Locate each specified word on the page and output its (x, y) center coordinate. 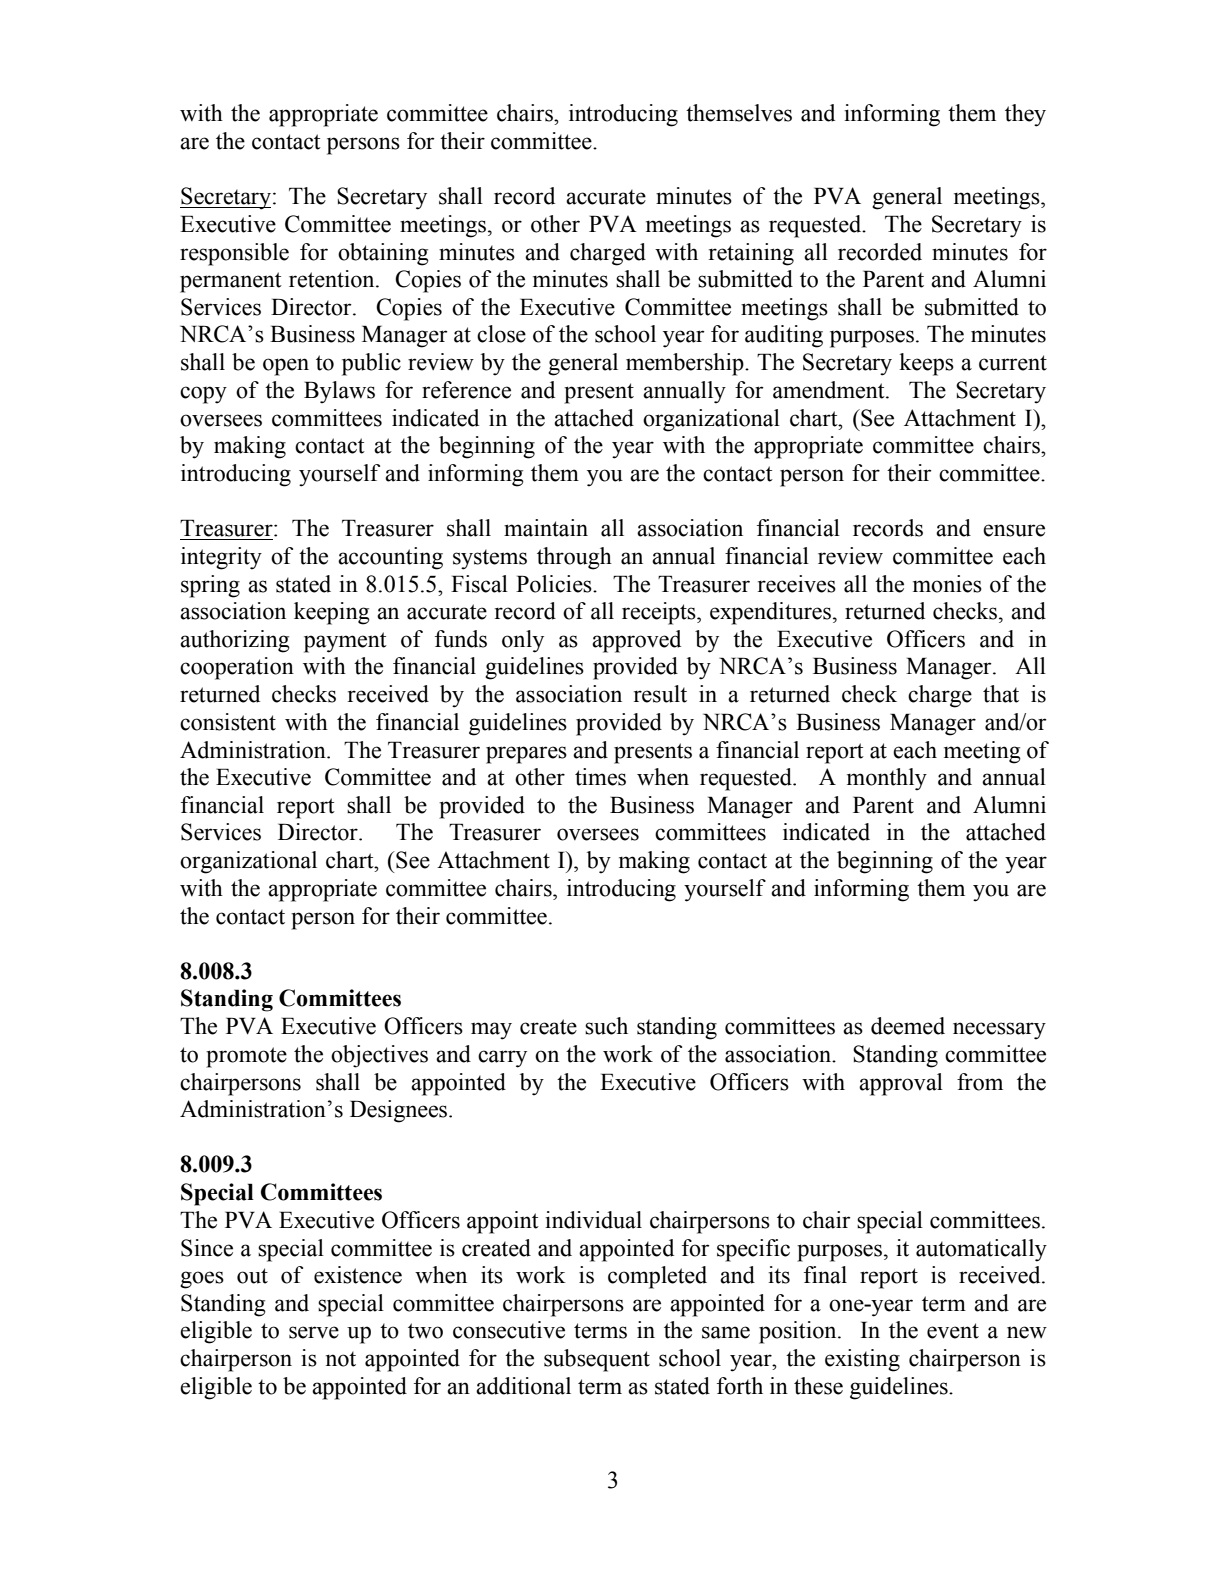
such (606, 1026)
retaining (751, 254)
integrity (221, 558)
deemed (908, 1026)
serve (314, 1332)
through (574, 558)
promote (246, 1057)
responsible (234, 254)
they (1025, 115)
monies (947, 584)
